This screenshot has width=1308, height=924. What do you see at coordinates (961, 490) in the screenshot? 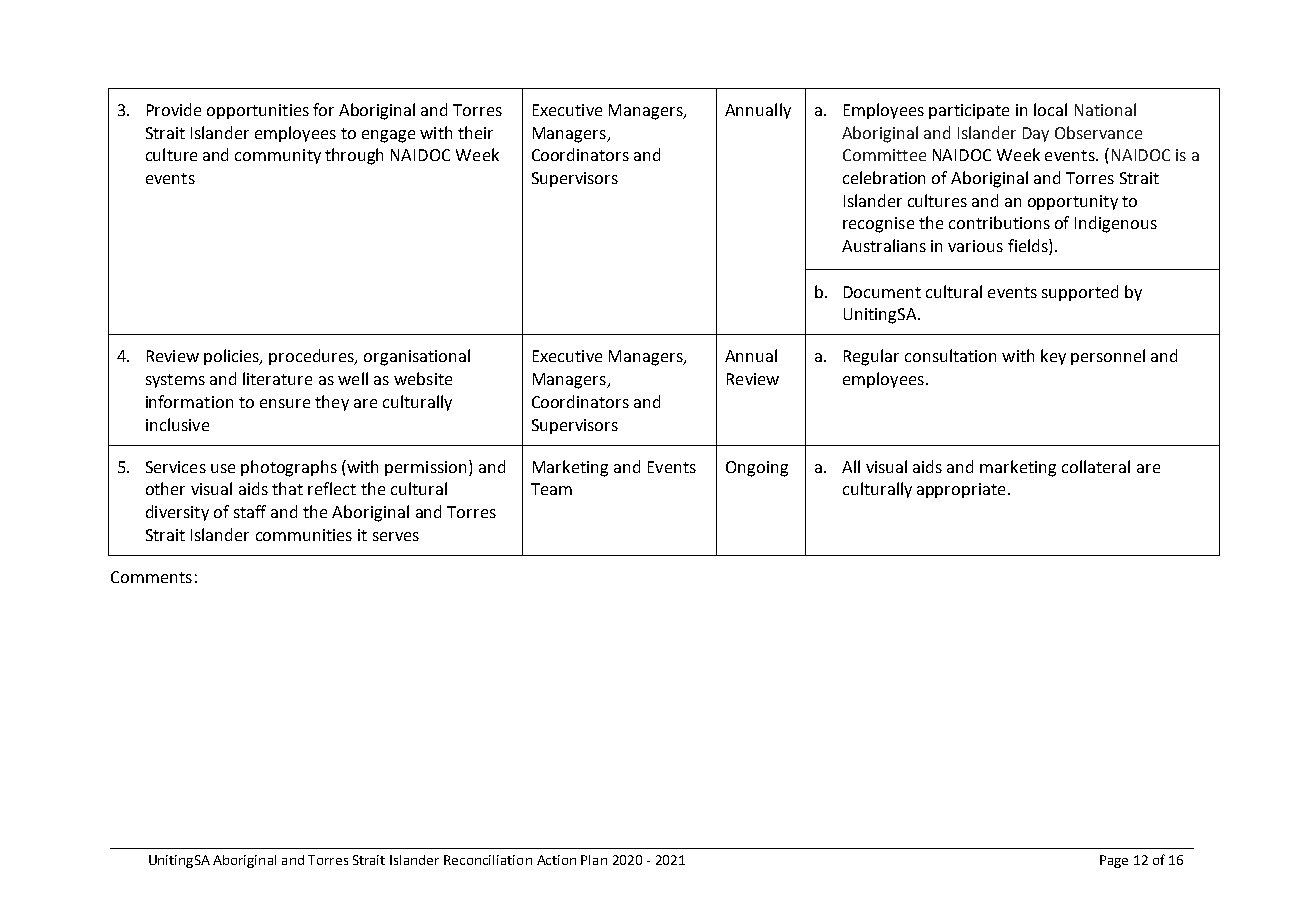
I see `appropriate` at bounding box center [961, 490].
